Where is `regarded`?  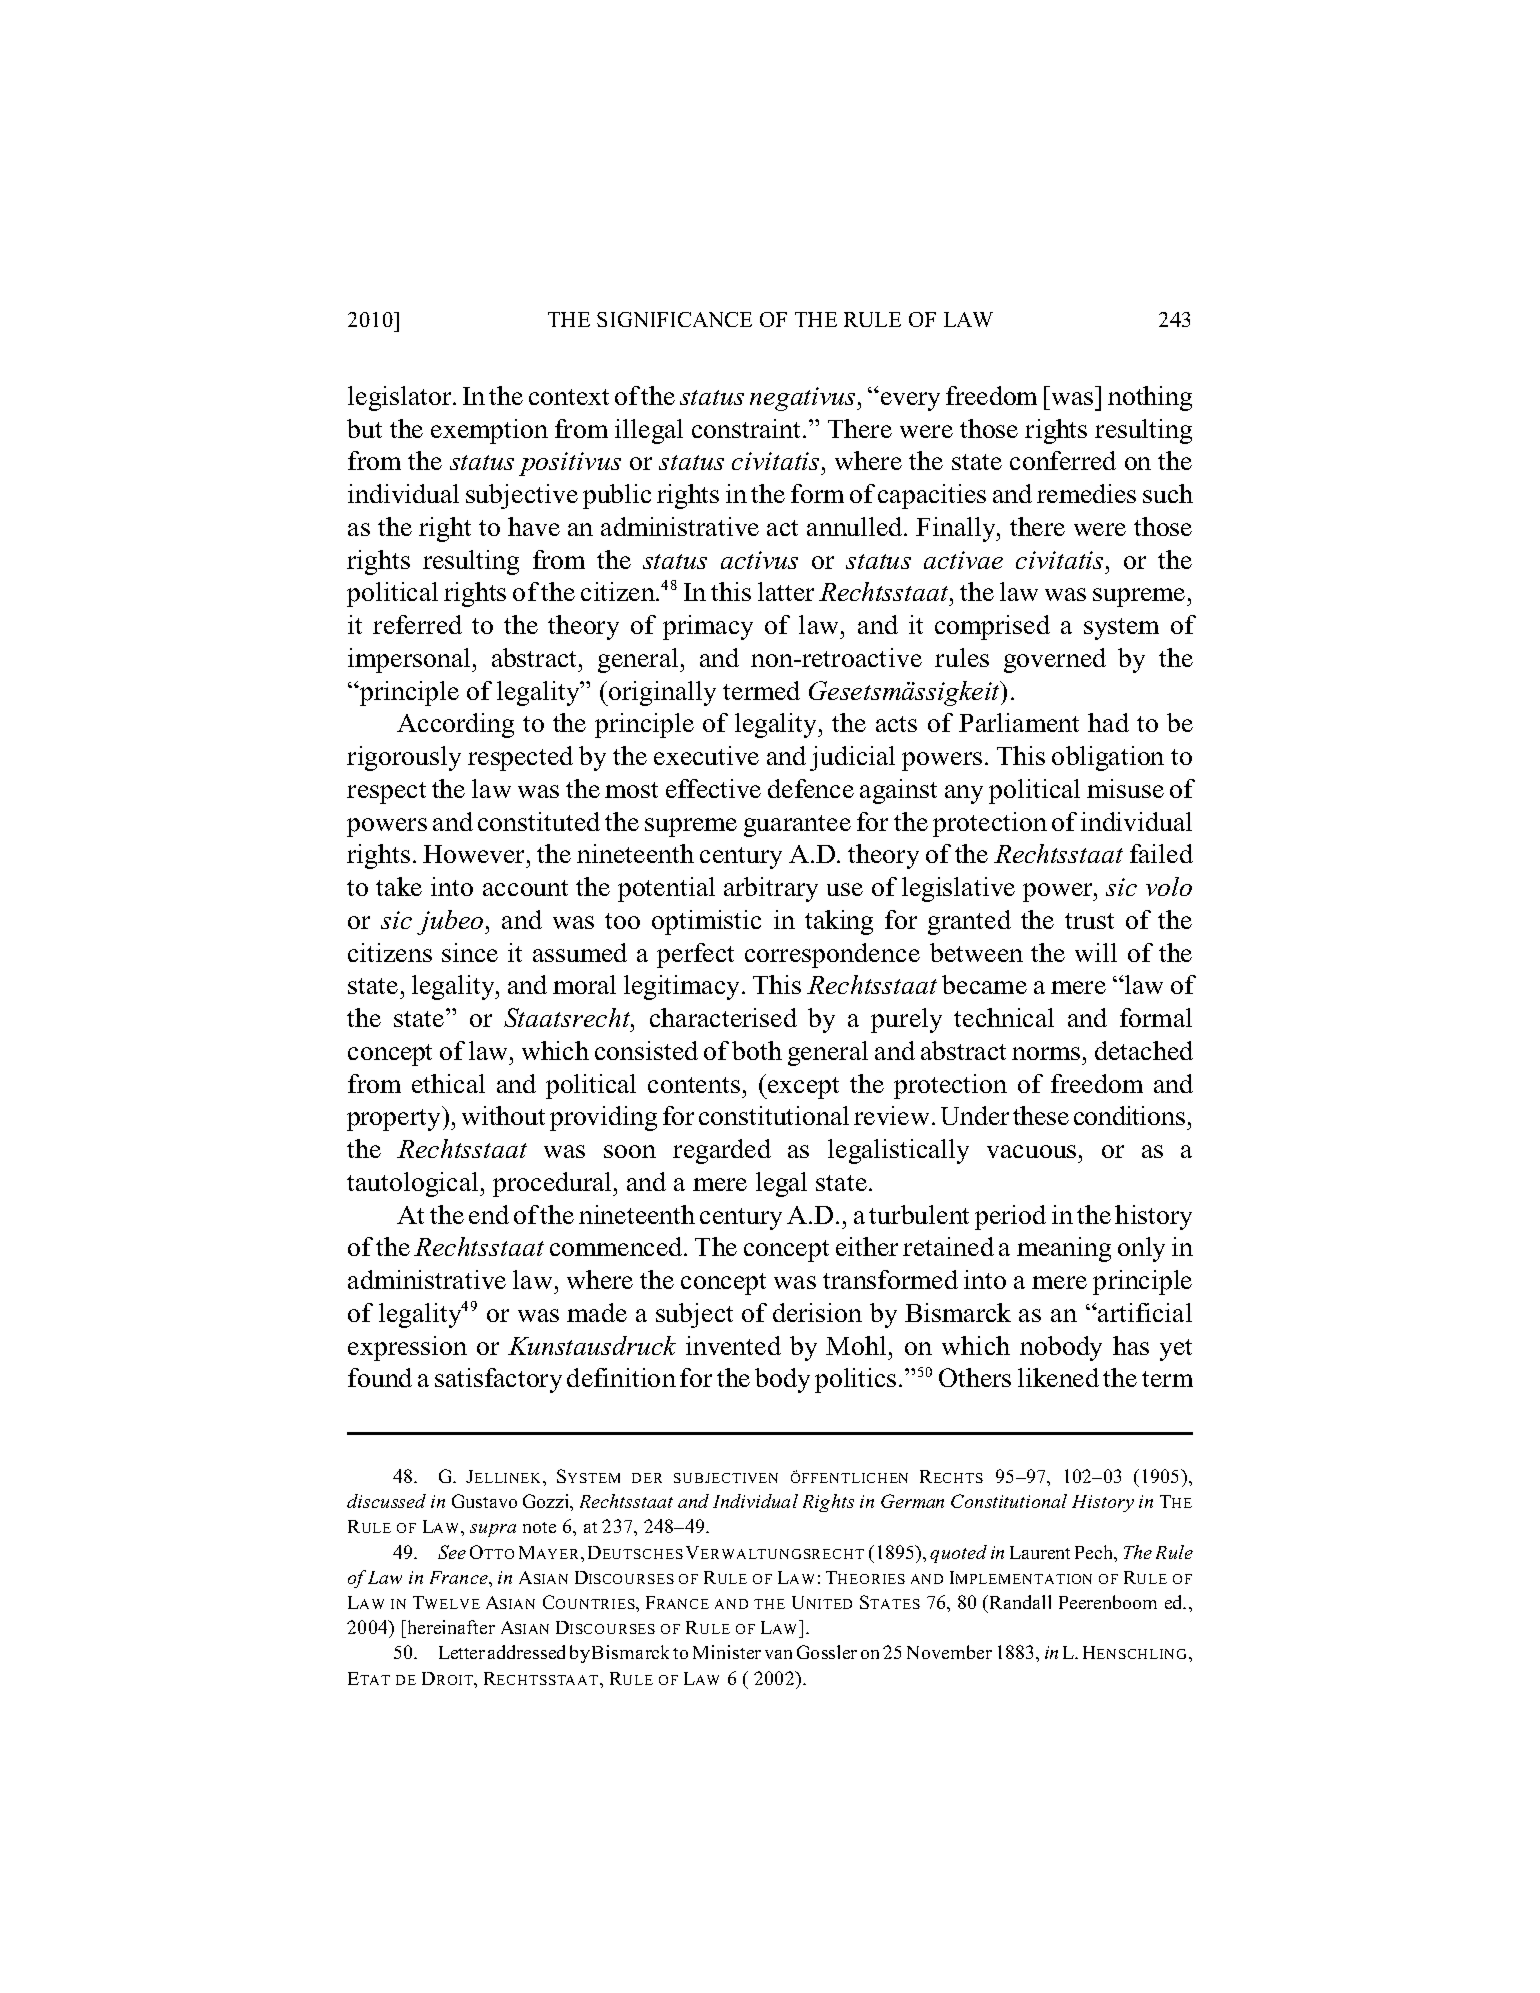
regarded is located at coordinates (722, 1151).
